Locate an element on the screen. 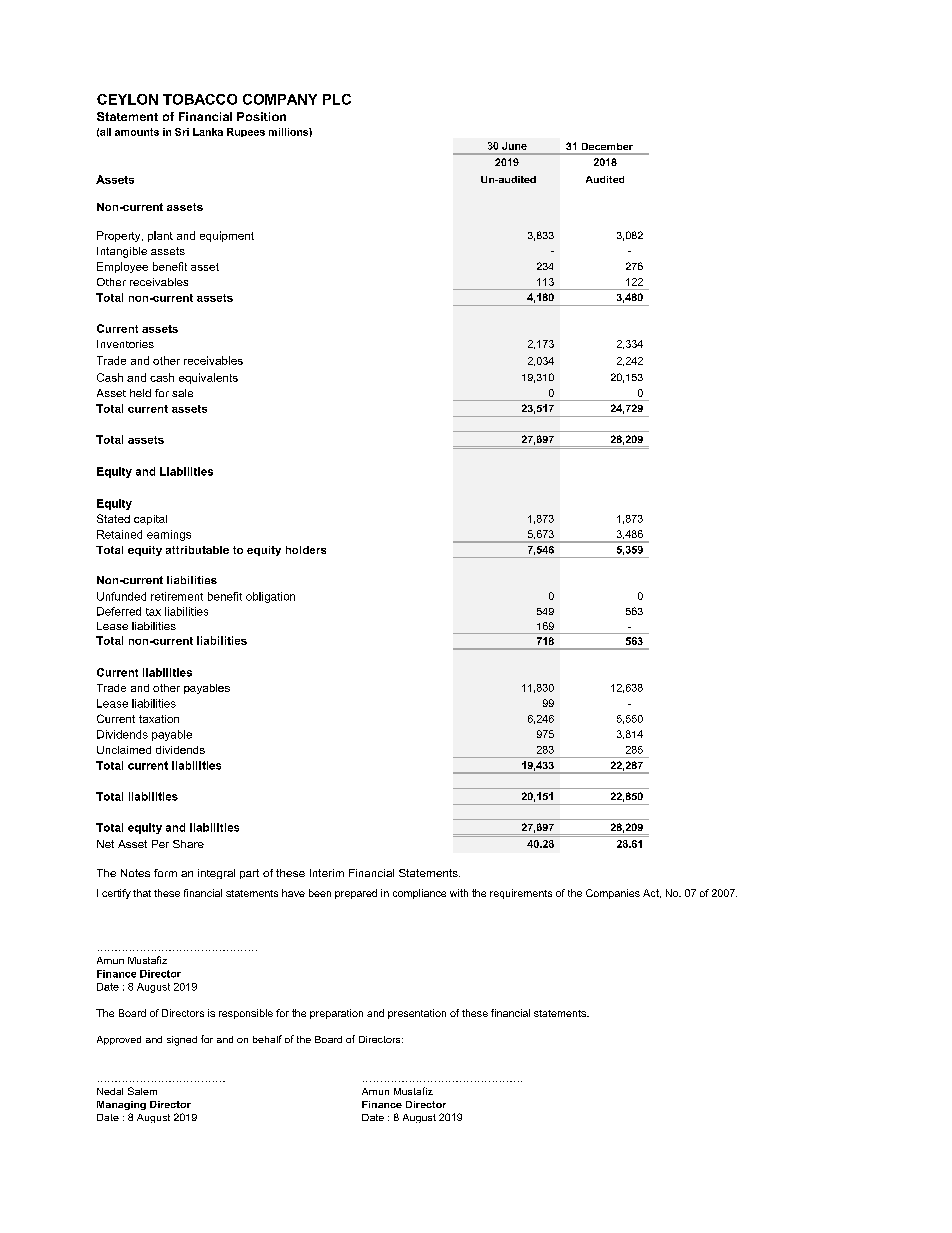 Image resolution: width=952 pixels, height=1233 pixels. signed is located at coordinates (182, 1041).
